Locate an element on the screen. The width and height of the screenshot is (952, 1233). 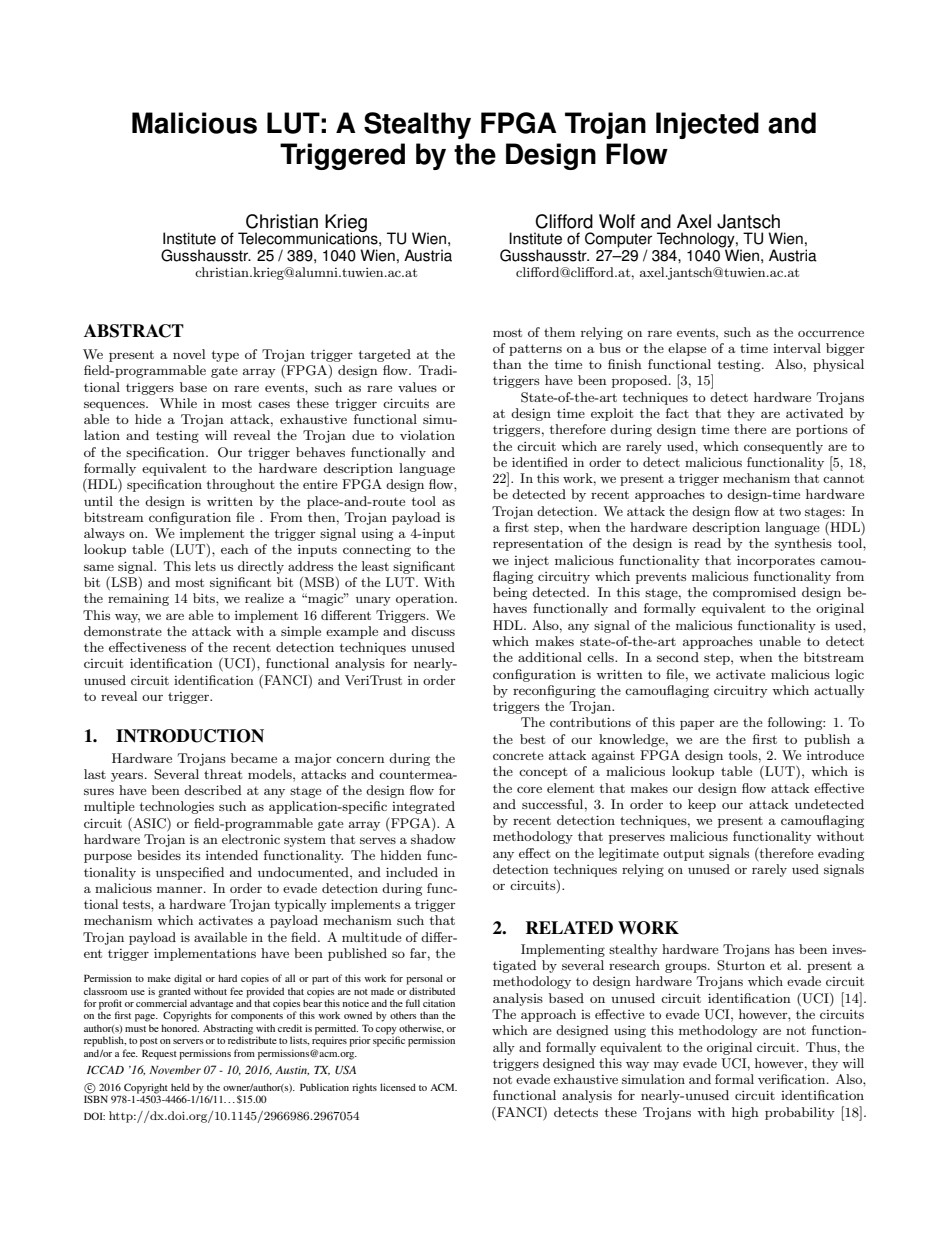
connecting is located at coordinates (377, 550).
